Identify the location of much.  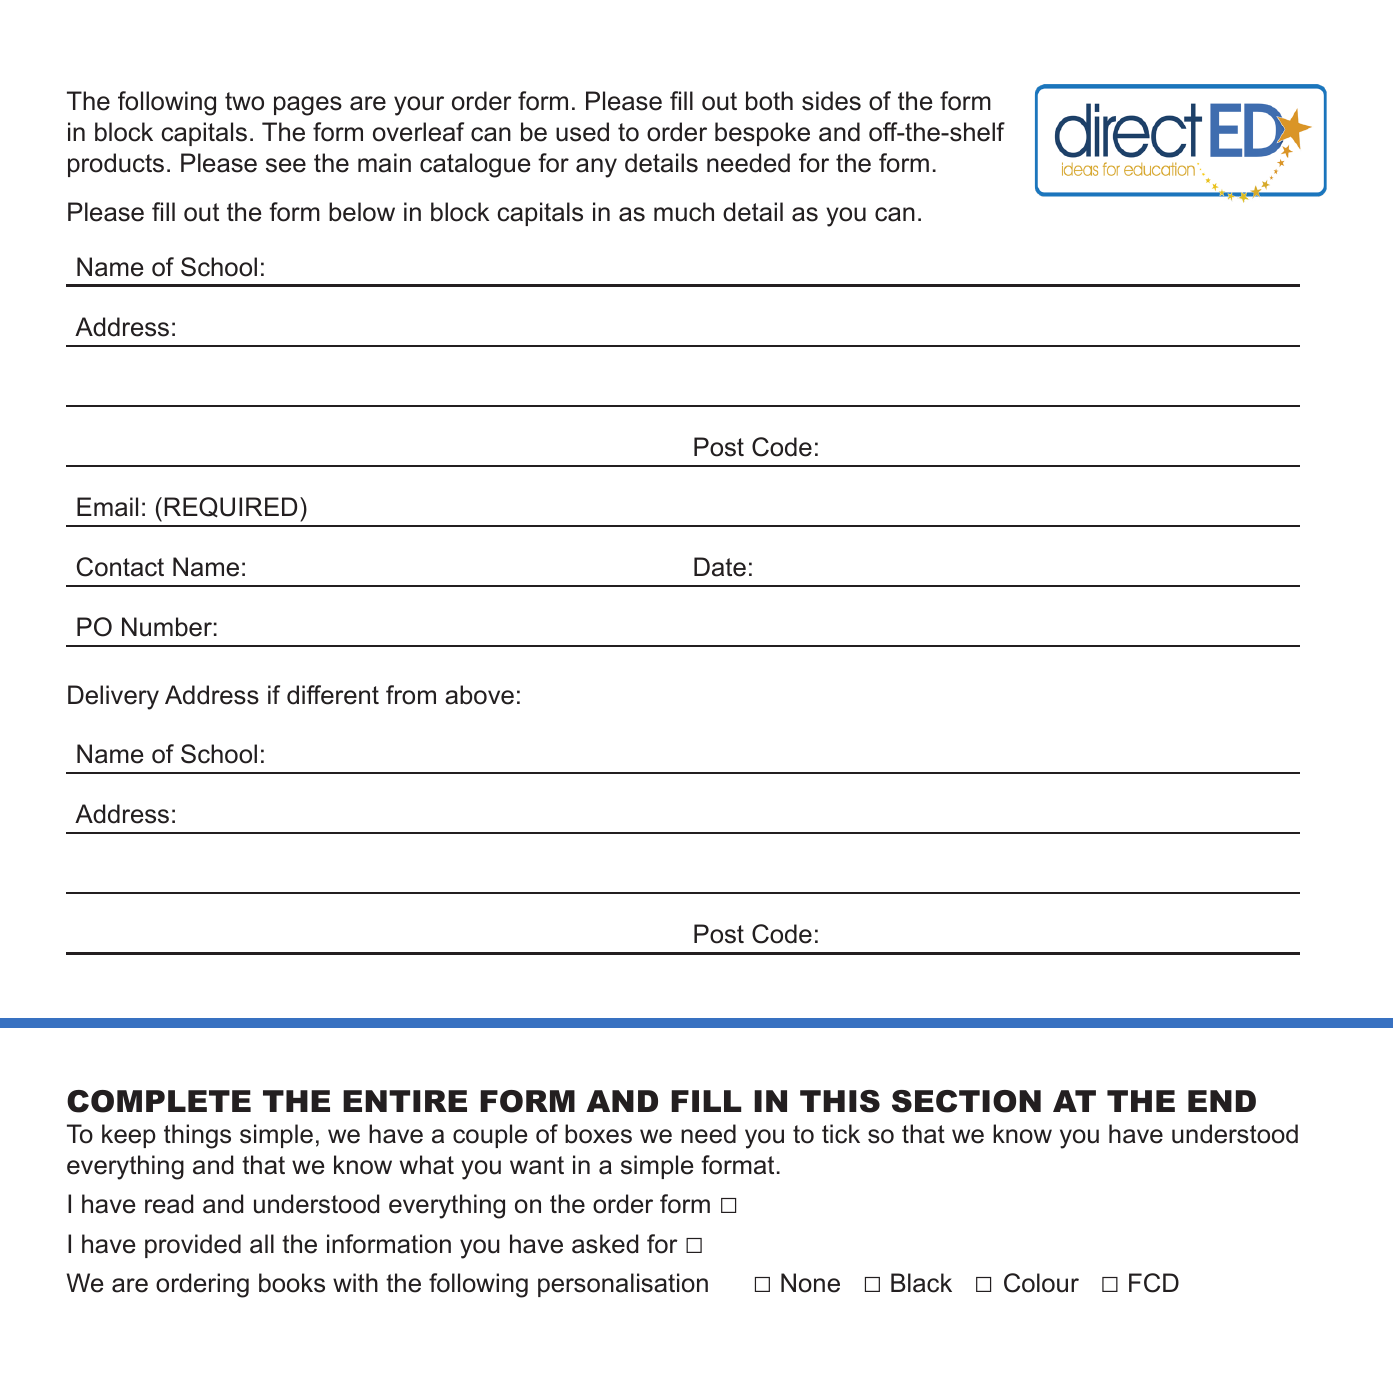
(684, 212).
